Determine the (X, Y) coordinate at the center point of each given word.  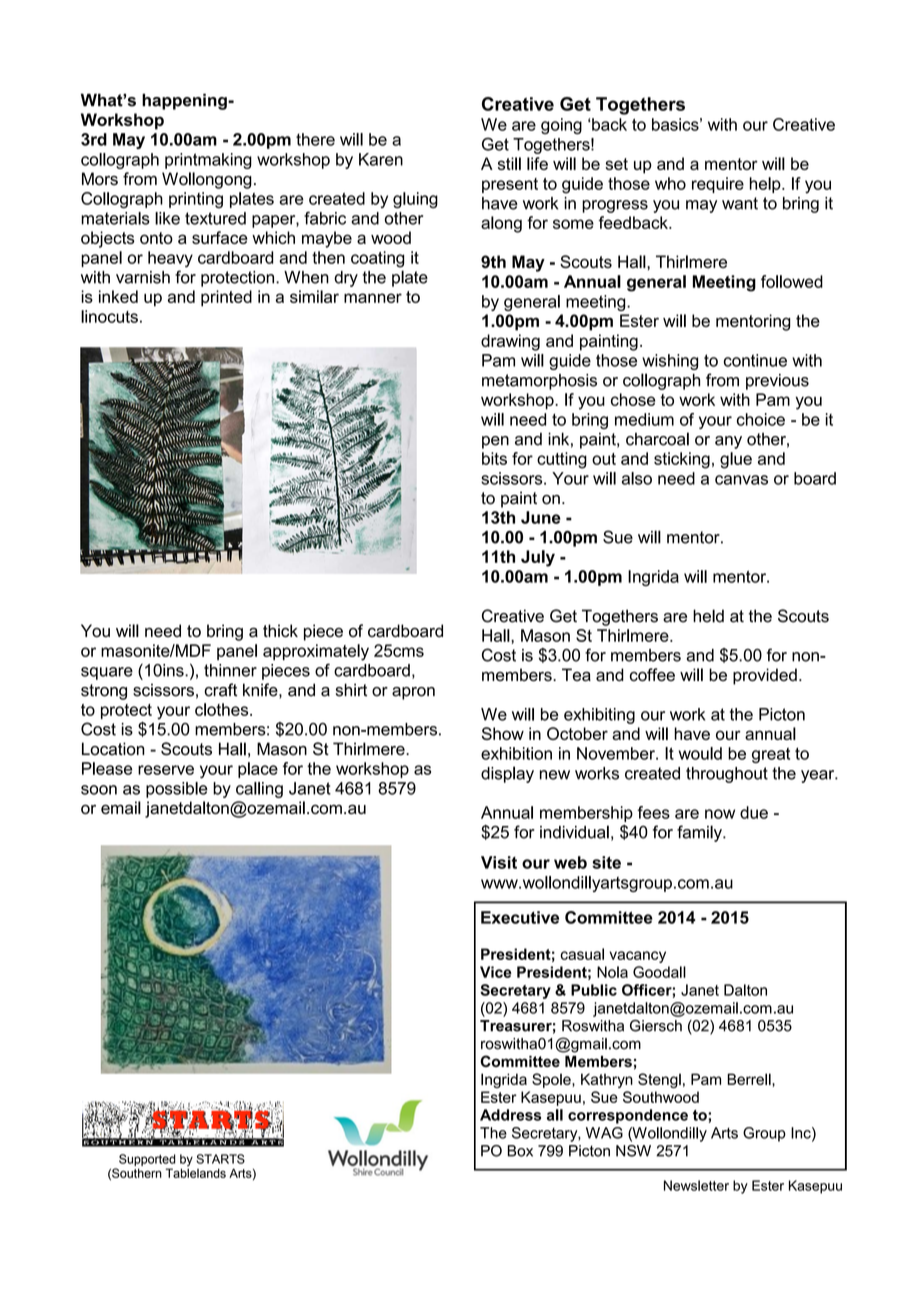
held (708, 616)
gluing (415, 200)
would (700, 753)
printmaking (208, 161)
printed (226, 298)
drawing (510, 342)
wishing (670, 362)
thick (280, 631)
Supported (147, 1160)
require (718, 185)
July (538, 558)
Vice (496, 972)
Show (503, 733)
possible (177, 790)
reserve (166, 770)
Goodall (659, 972)
